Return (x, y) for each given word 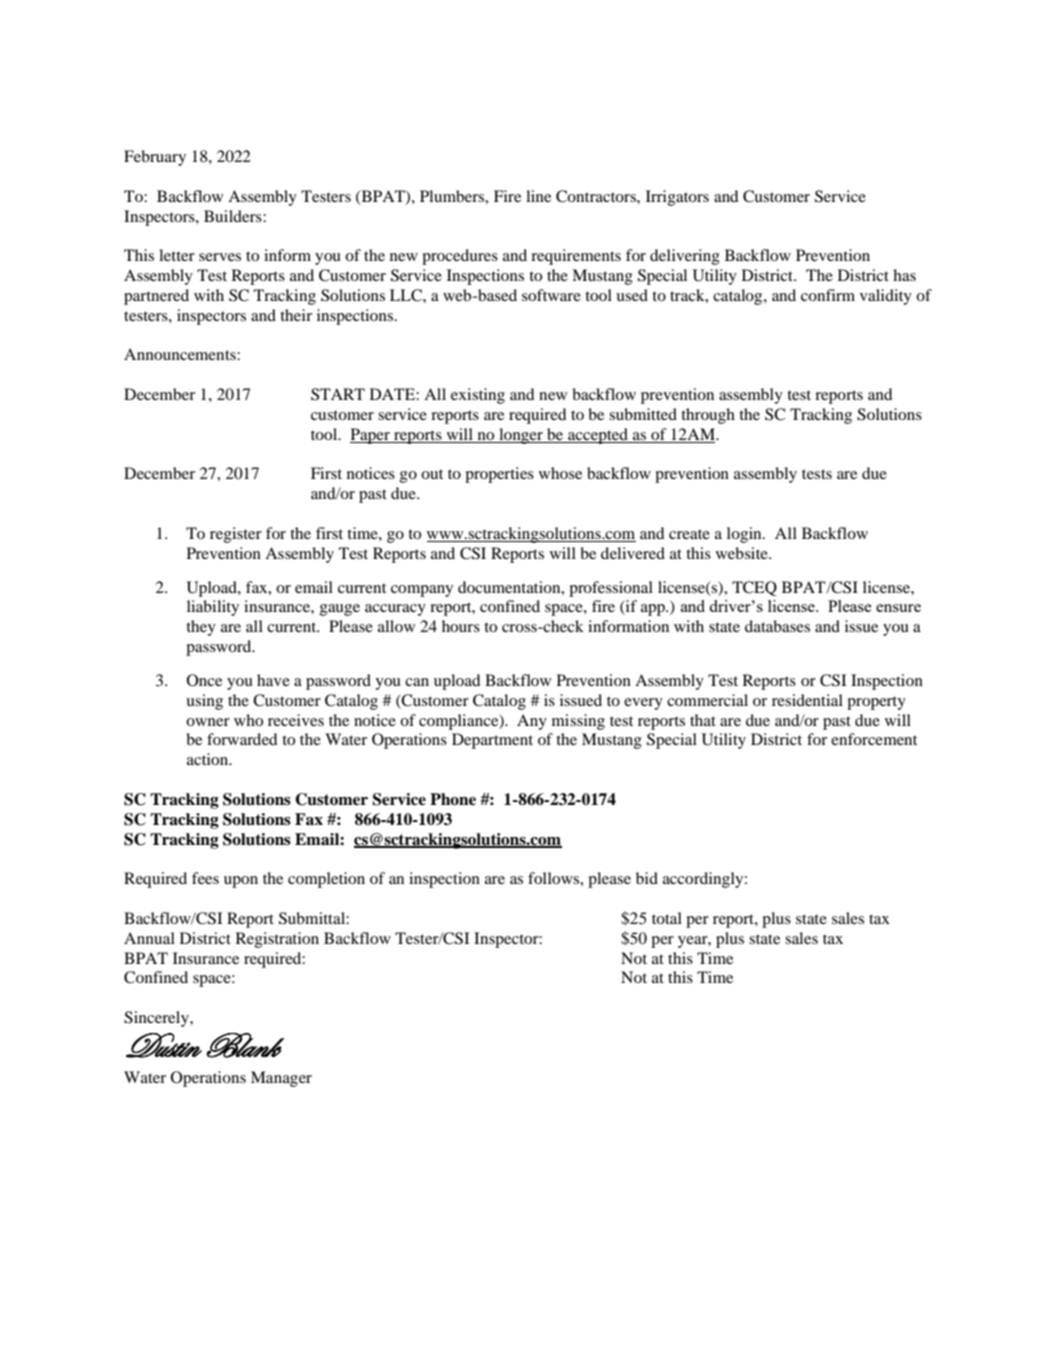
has (904, 275)
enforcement (874, 739)
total (667, 918)
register (236, 535)
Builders (234, 216)
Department (492, 741)
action (209, 759)
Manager (281, 1079)
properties (499, 475)
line (538, 196)
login (745, 535)
